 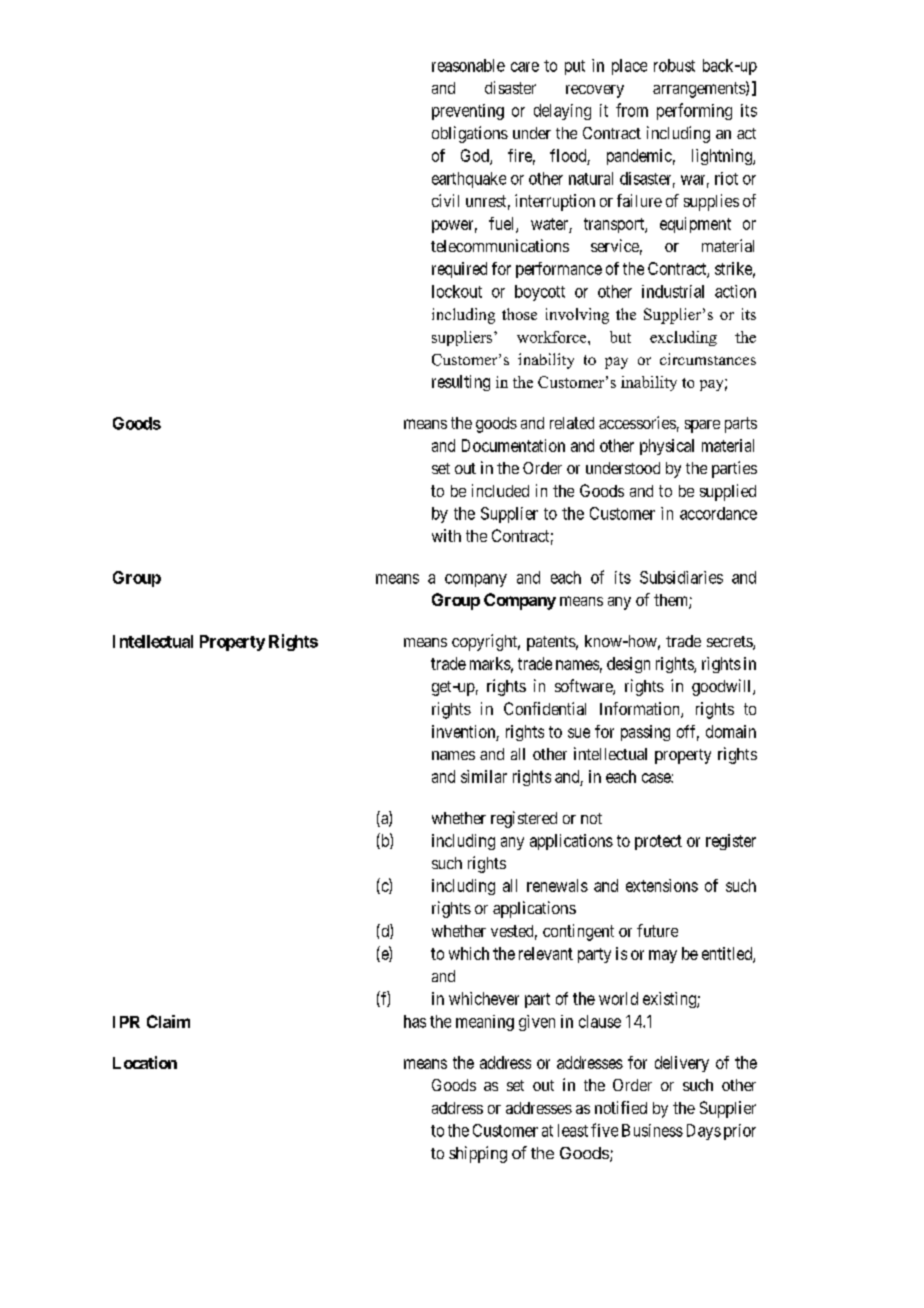 What do you see at coordinates (468, 112) in the image?
I see `preventing` at bounding box center [468, 112].
